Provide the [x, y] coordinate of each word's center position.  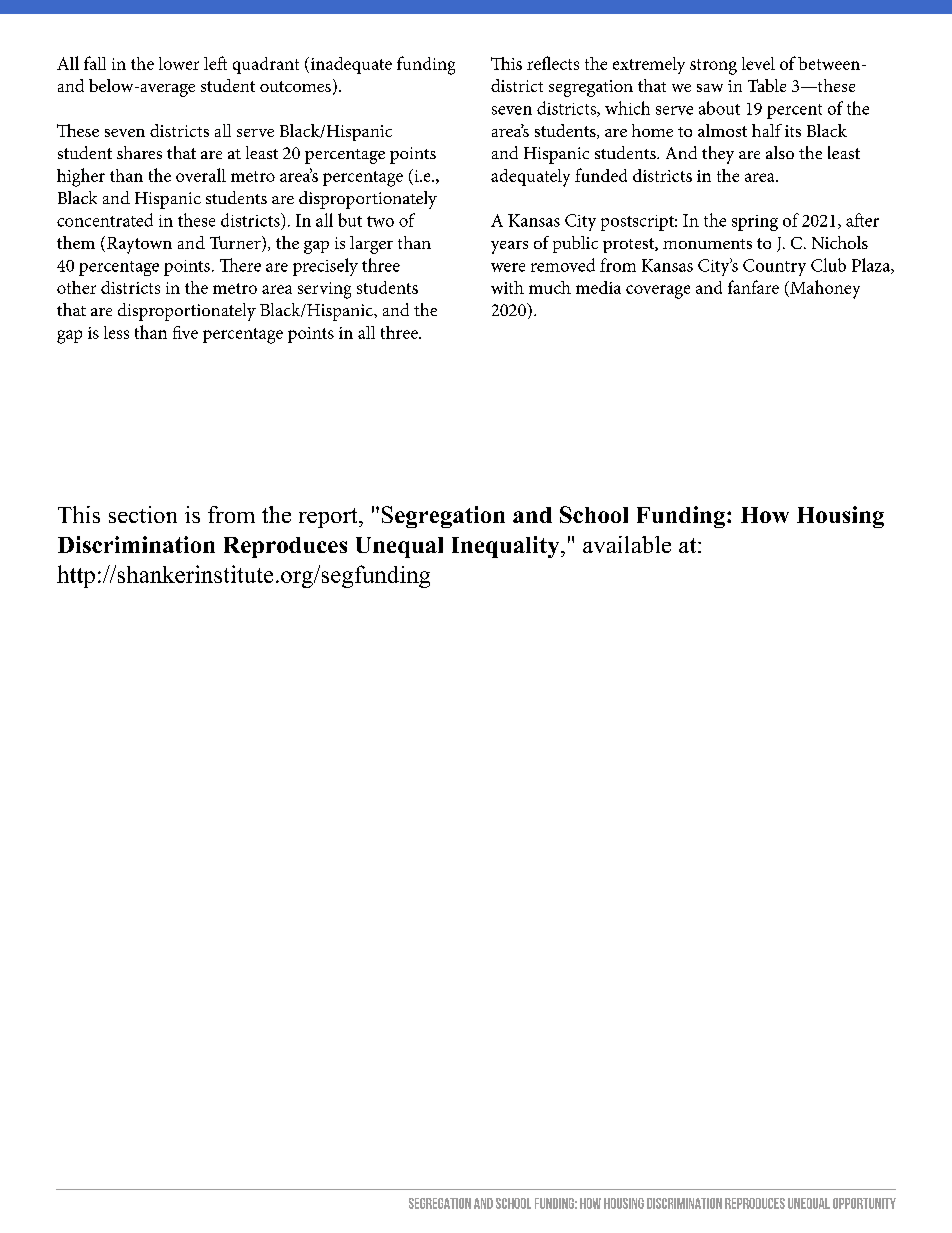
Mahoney [824, 289]
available [627, 544]
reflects [553, 63]
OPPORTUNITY [864, 1203]
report [329, 518]
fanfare [753, 287]
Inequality [507, 547]
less [116, 332]
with [507, 287]
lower [179, 63]
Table [767, 85]
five [185, 332]
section [143, 514]
